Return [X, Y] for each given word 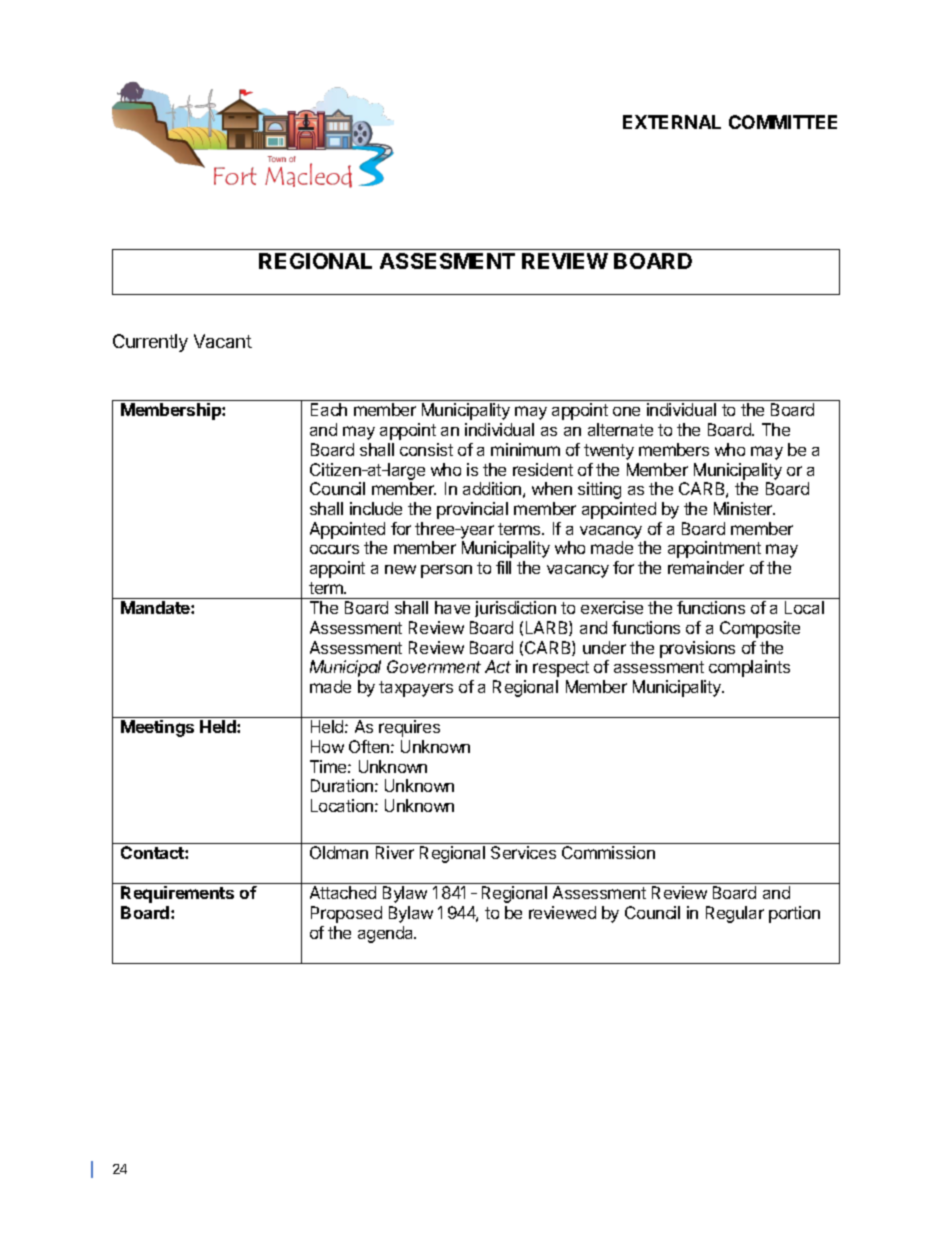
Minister [744, 508]
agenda [387, 934]
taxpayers [416, 689]
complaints [749, 668]
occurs [334, 549]
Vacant [223, 341]
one [626, 411]
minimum [525, 449]
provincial [472, 510]
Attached [343, 892]
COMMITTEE [783, 122]
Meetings [157, 728]
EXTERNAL [672, 122]
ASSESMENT [447, 261]
